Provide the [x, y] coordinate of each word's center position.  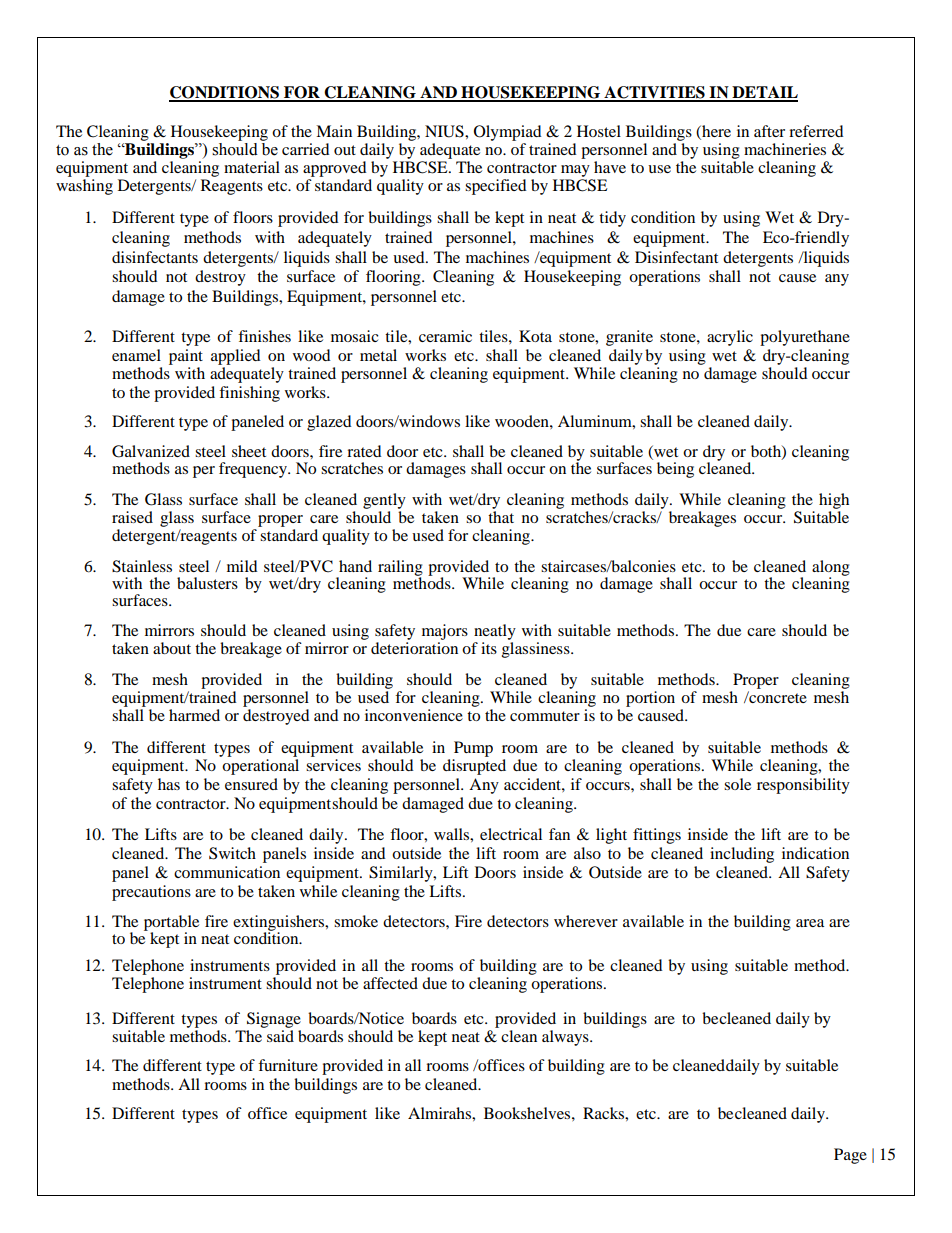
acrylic [730, 338]
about [172, 648]
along [831, 569]
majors [445, 633]
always [566, 1038]
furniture [288, 1065]
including [742, 855]
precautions [151, 893]
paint [186, 357]
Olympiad [508, 133]
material [252, 167]
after [769, 131]
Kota [535, 336]
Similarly [402, 874]
